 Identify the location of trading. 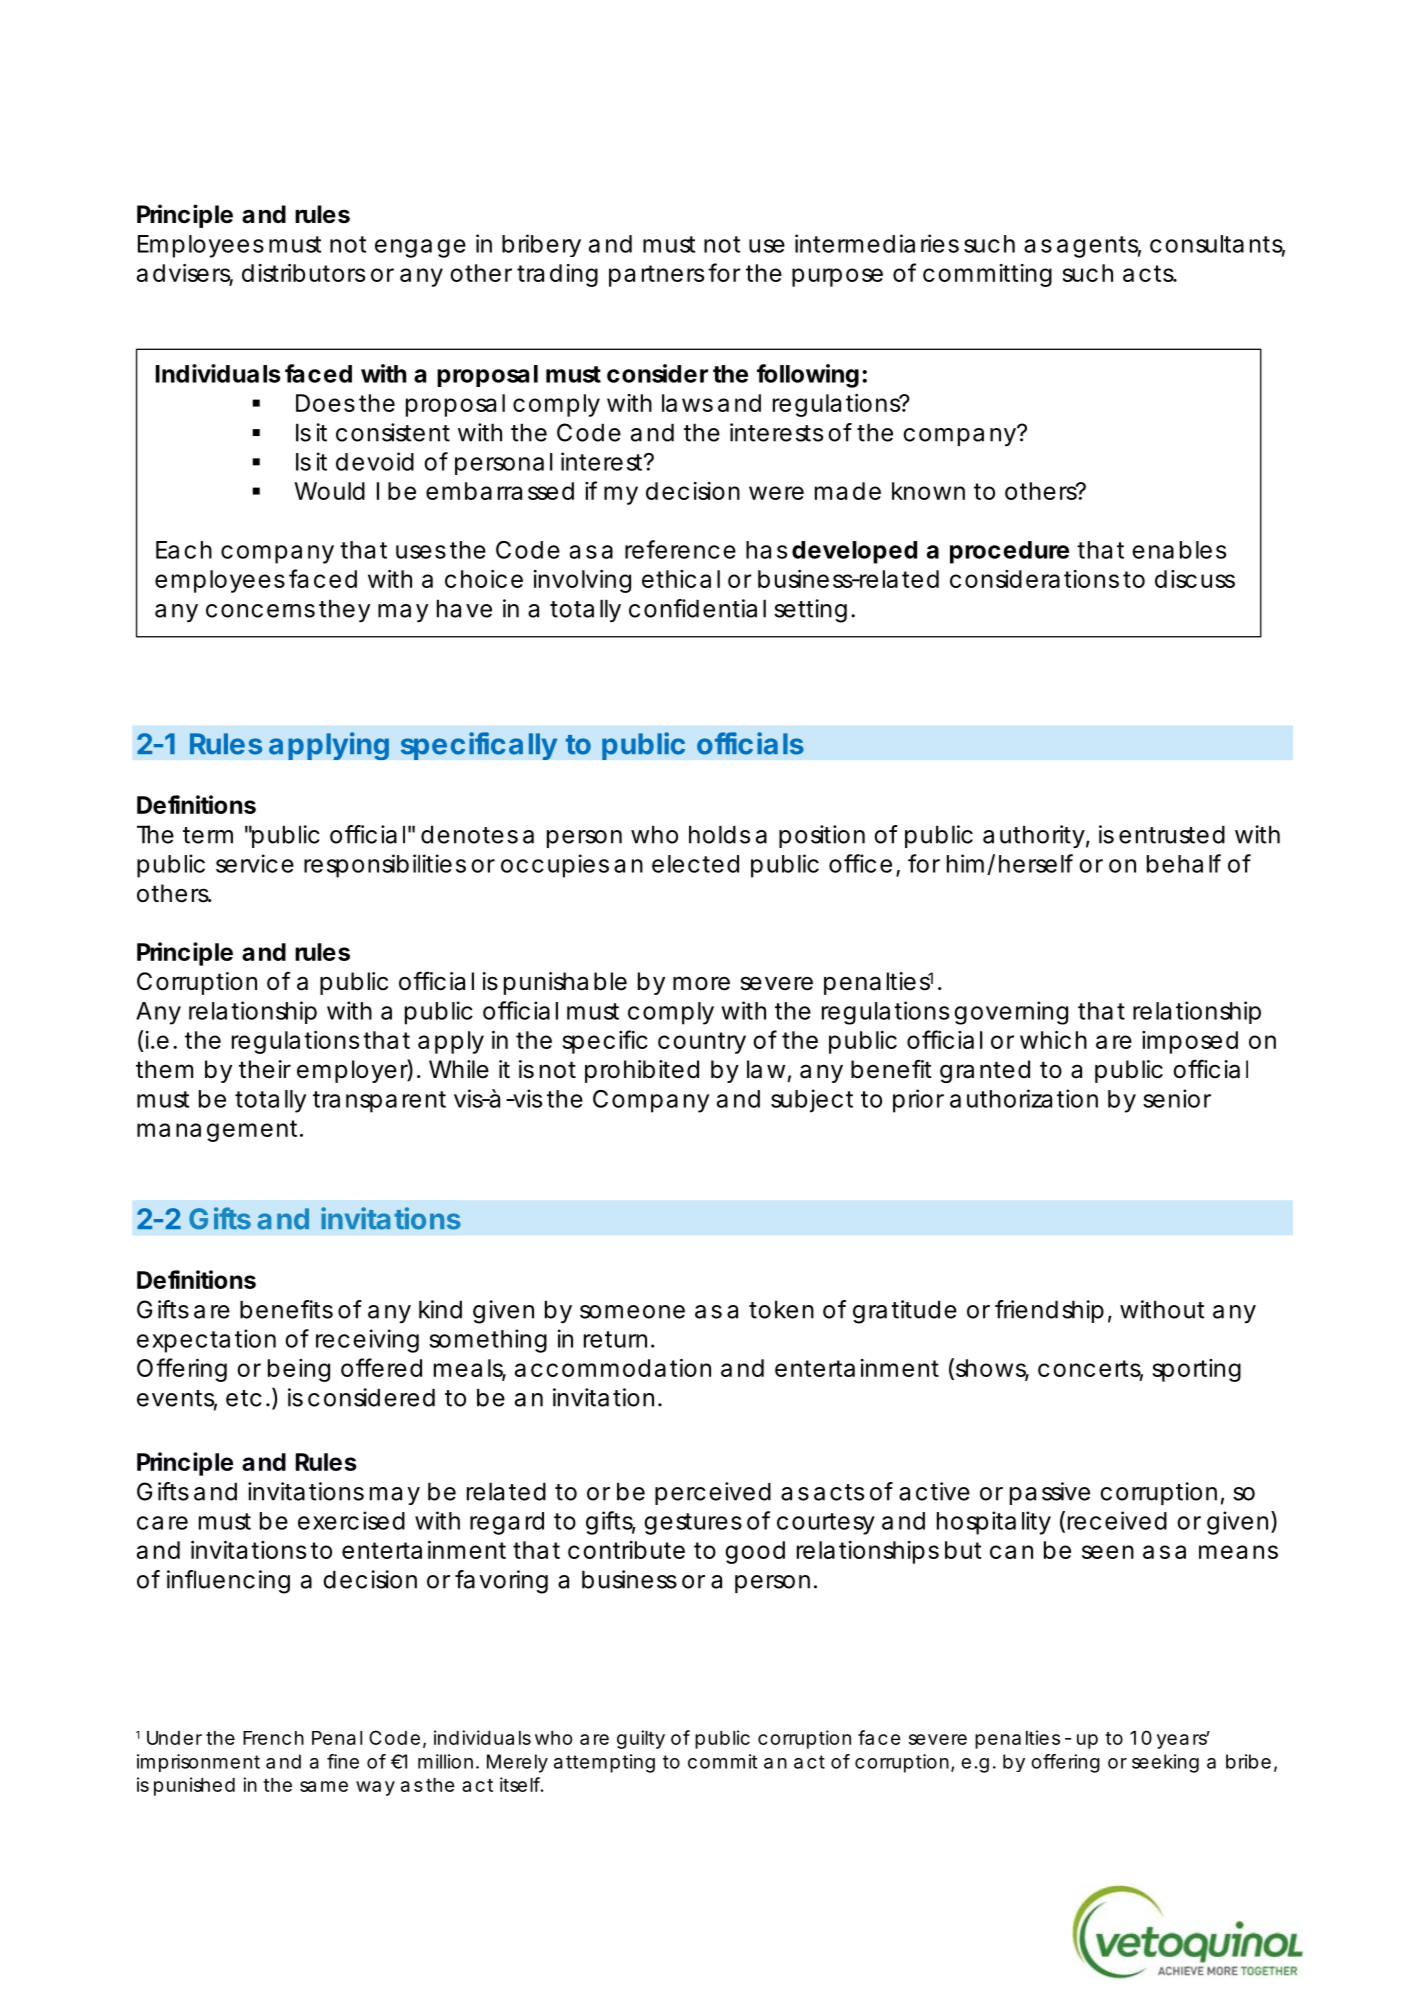
(557, 275).
